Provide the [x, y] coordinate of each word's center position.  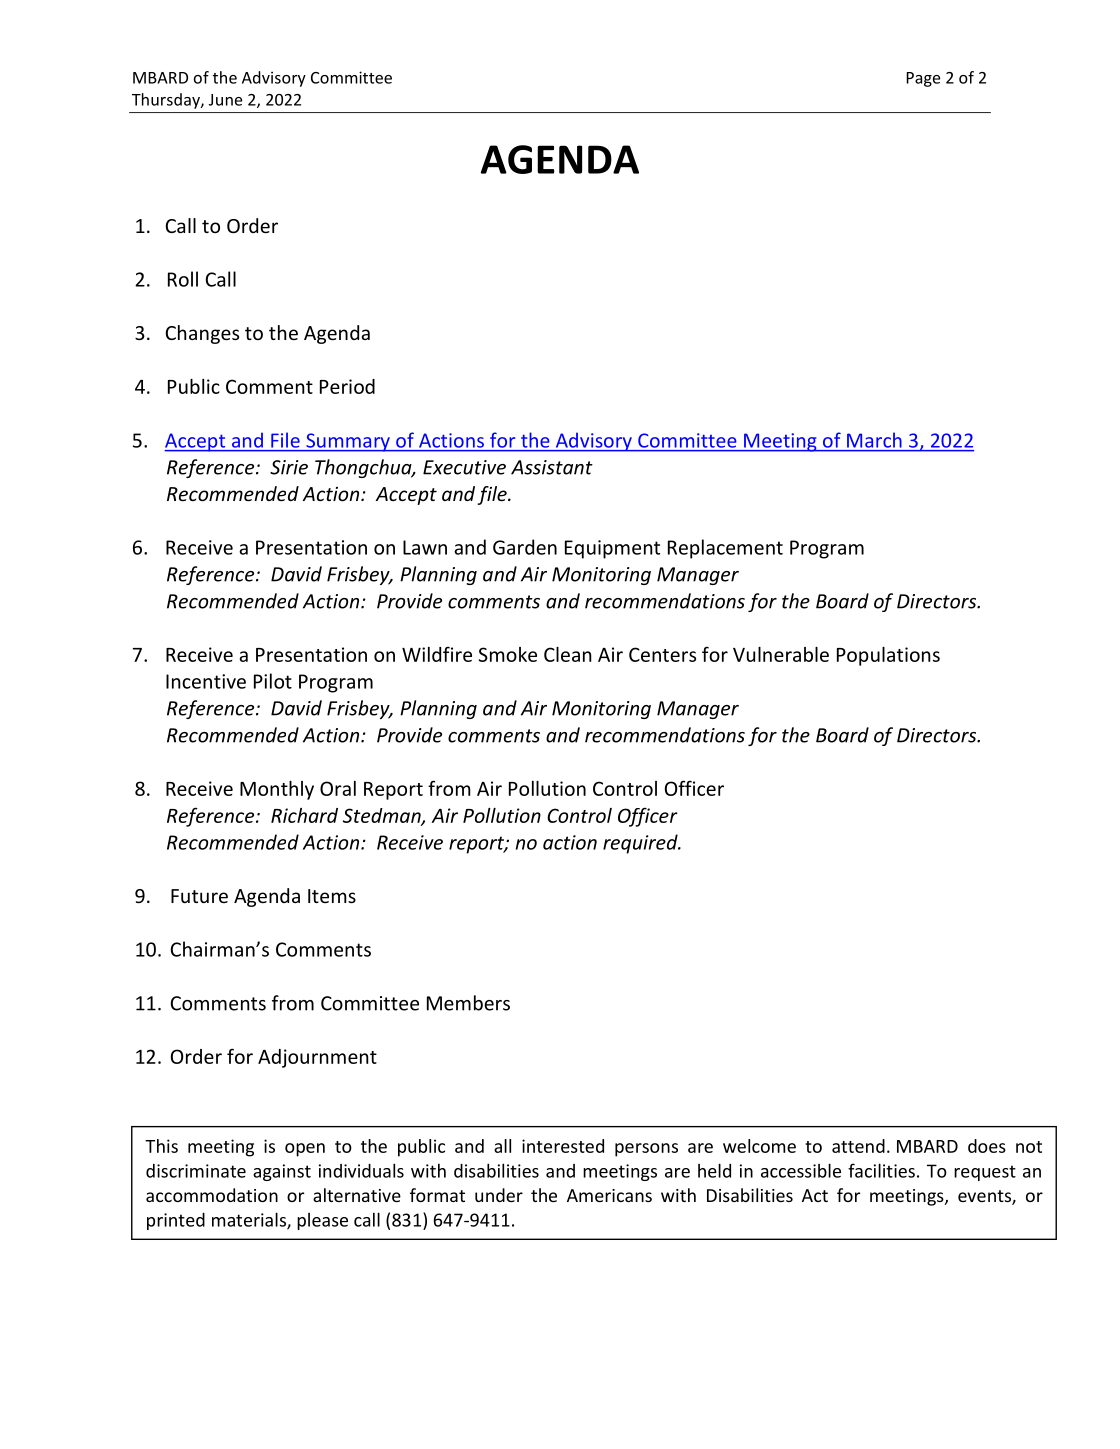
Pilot [273, 681]
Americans [609, 1195]
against [282, 1172]
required [641, 844]
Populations [888, 656]
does [987, 1146]
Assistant [552, 467]
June [225, 100]
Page [923, 79]
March [874, 440]
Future [199, 896]
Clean [568, 654]
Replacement [725, 549]
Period [347, 386]
